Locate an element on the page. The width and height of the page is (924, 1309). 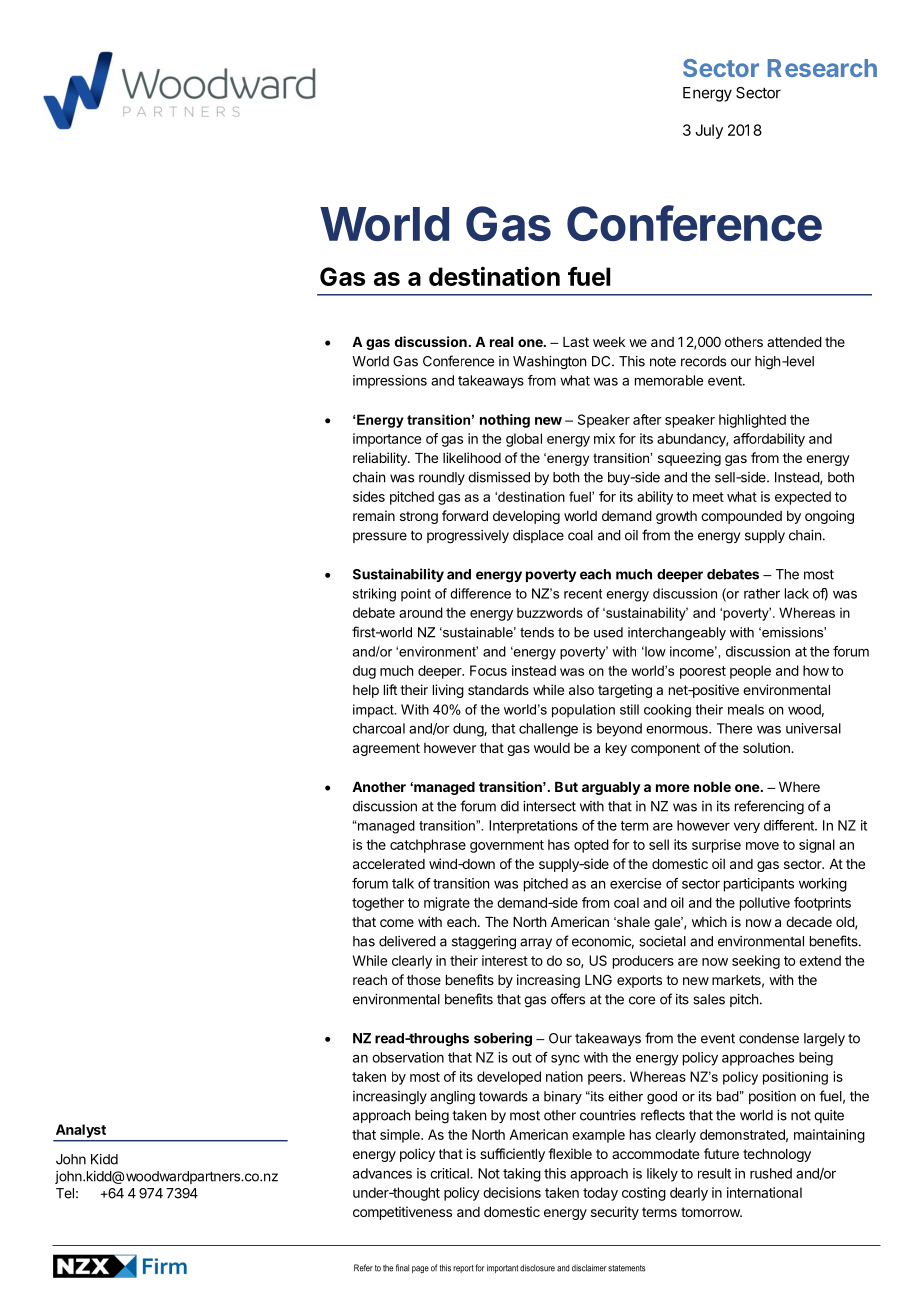
July is located at coordinates (709, 131).
